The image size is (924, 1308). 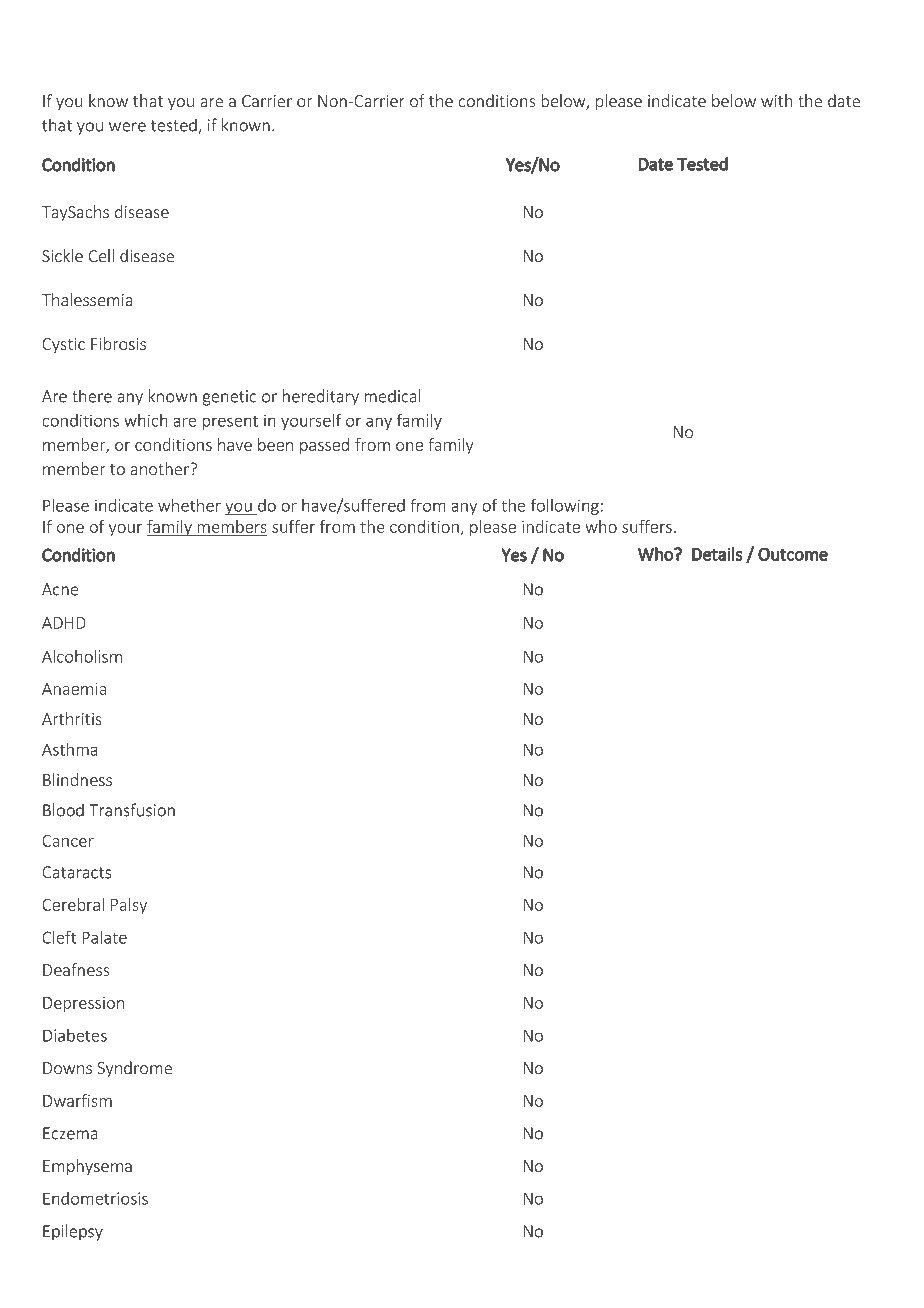 I want to click on following, so click(x=565, y=506).
